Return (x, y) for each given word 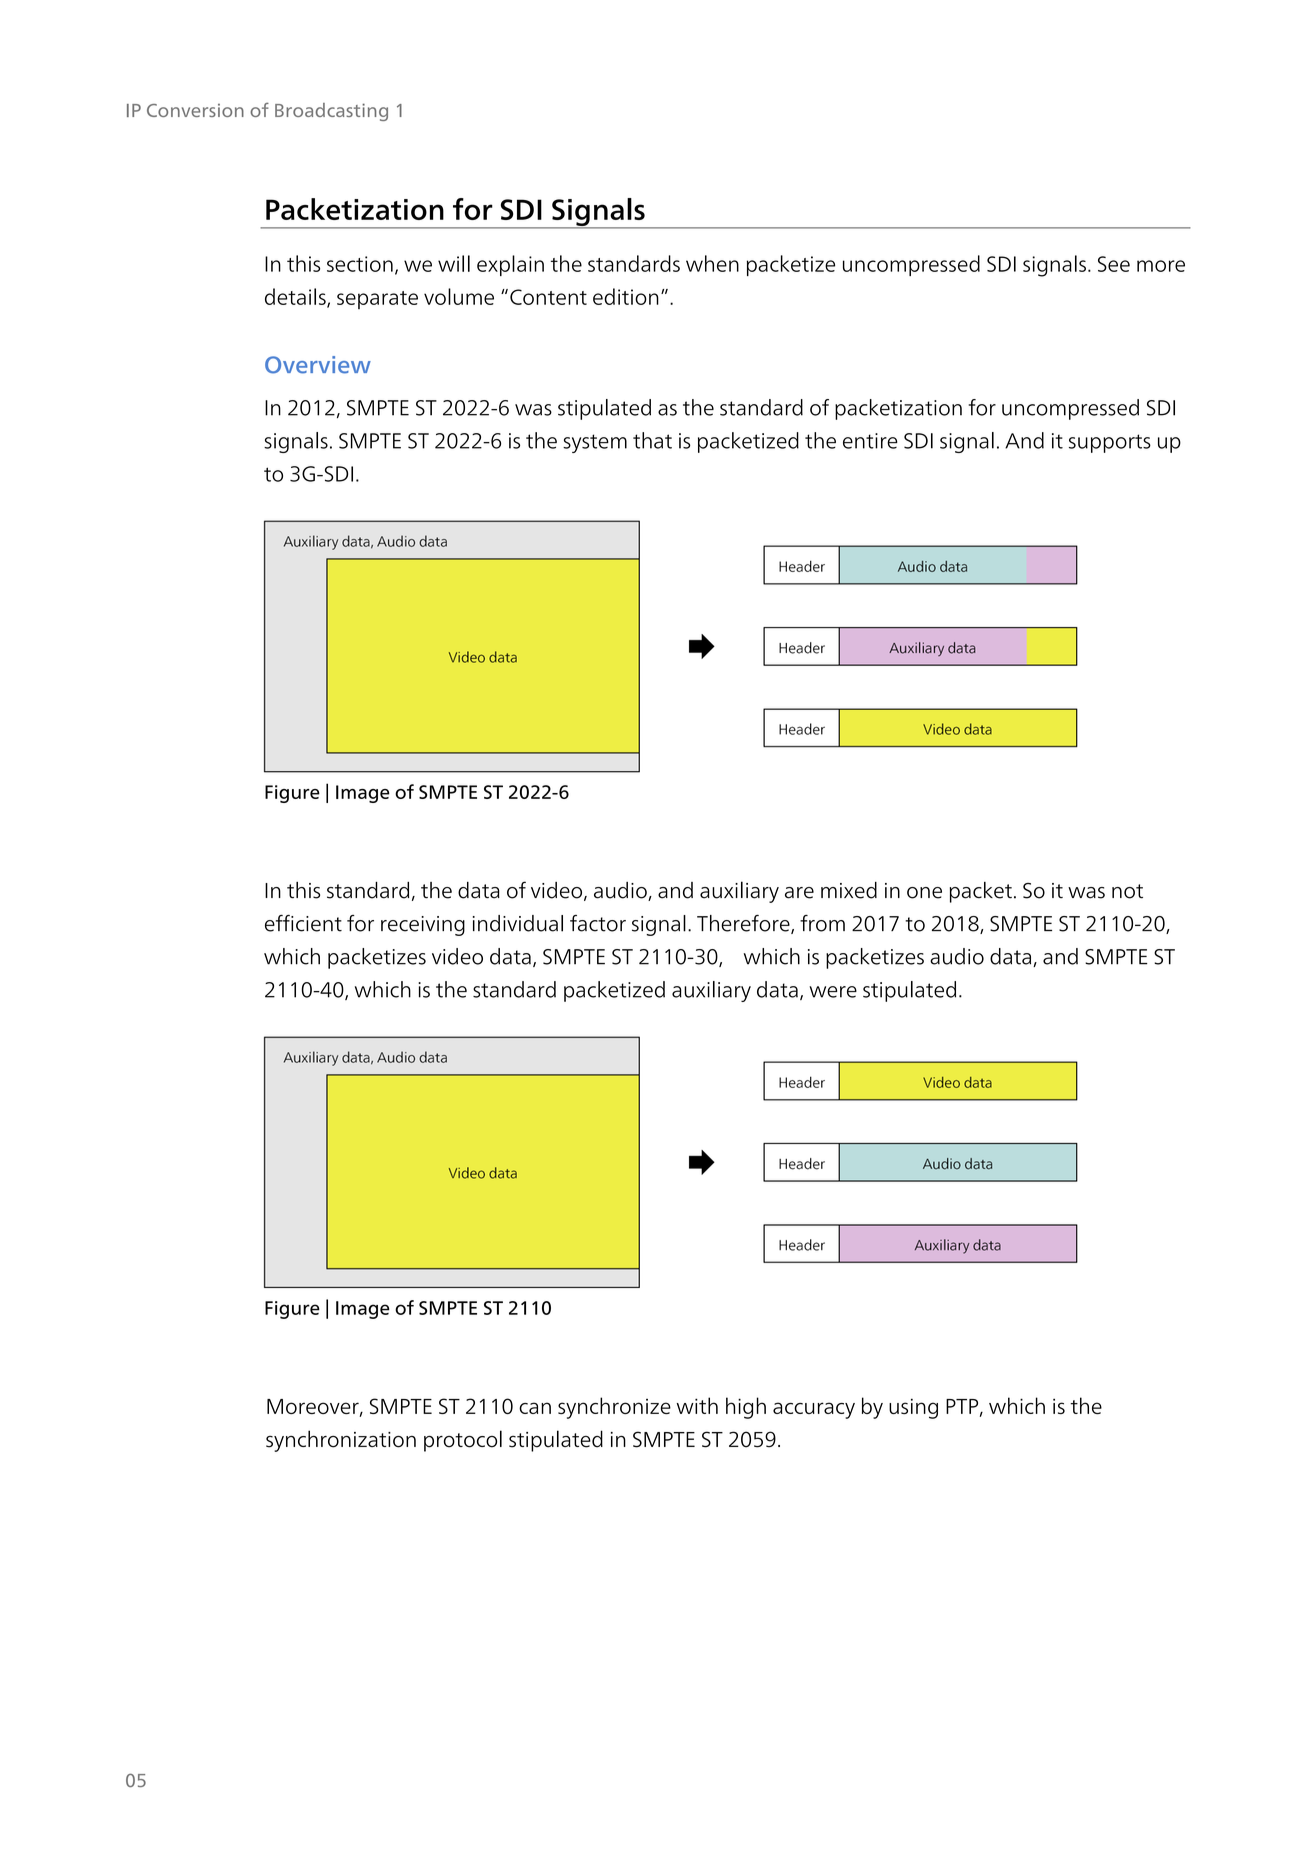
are (799, 893)
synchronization (341, 1441)
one (924, 893)
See (1114, 264)
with (697, 1405)
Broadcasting (331, 112)
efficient (303, 923)
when (712, 263)
